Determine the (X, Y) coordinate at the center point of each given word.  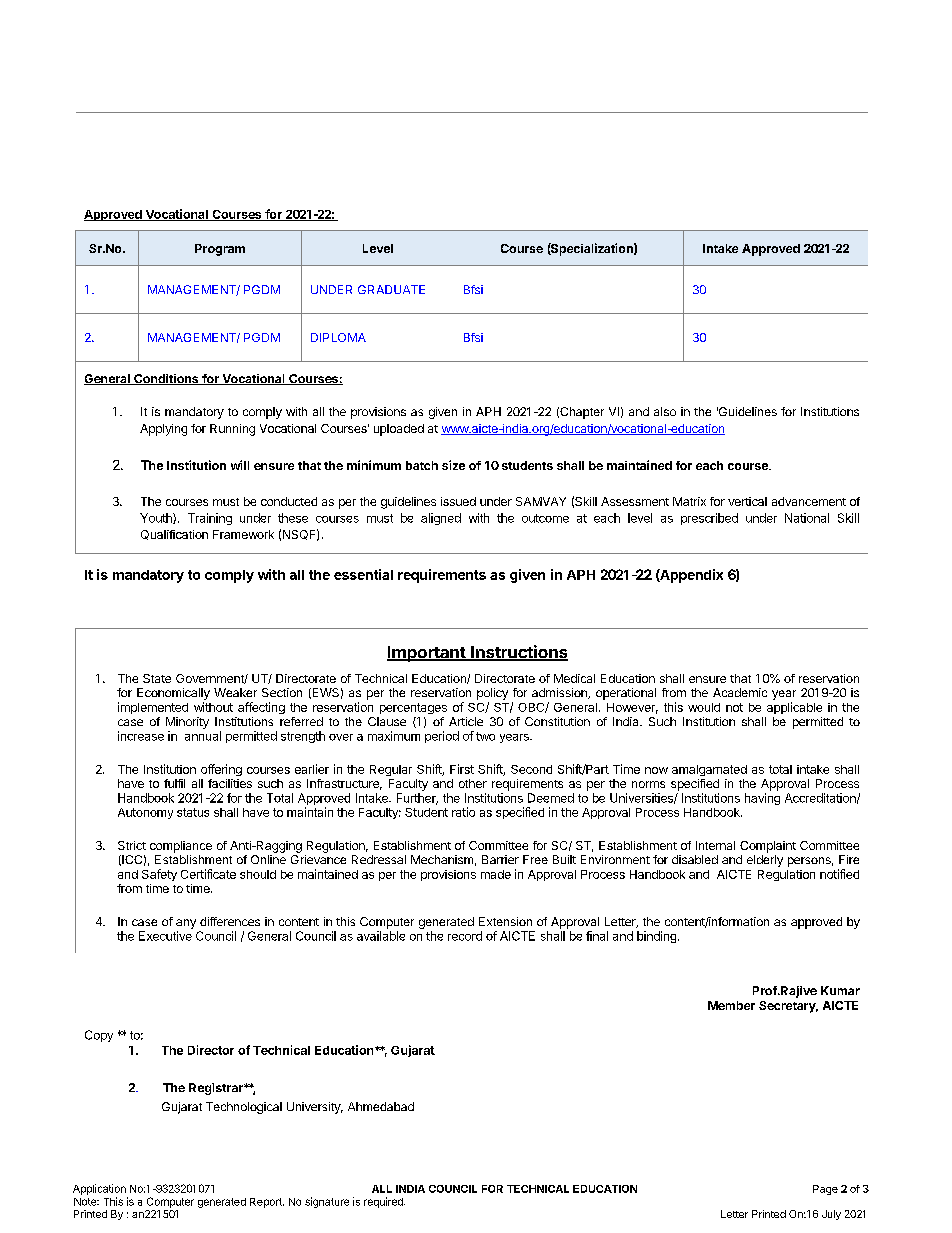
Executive (165, 936)
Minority (187, 723)
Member (731, 1005)
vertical (747, 501)
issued (458, 501)
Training (210, 519)
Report (267, 1203)
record (465, 936)
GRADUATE (391, 289)
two (485, 736)
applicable (794, 708)
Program (220, 250)
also (665, 411)
